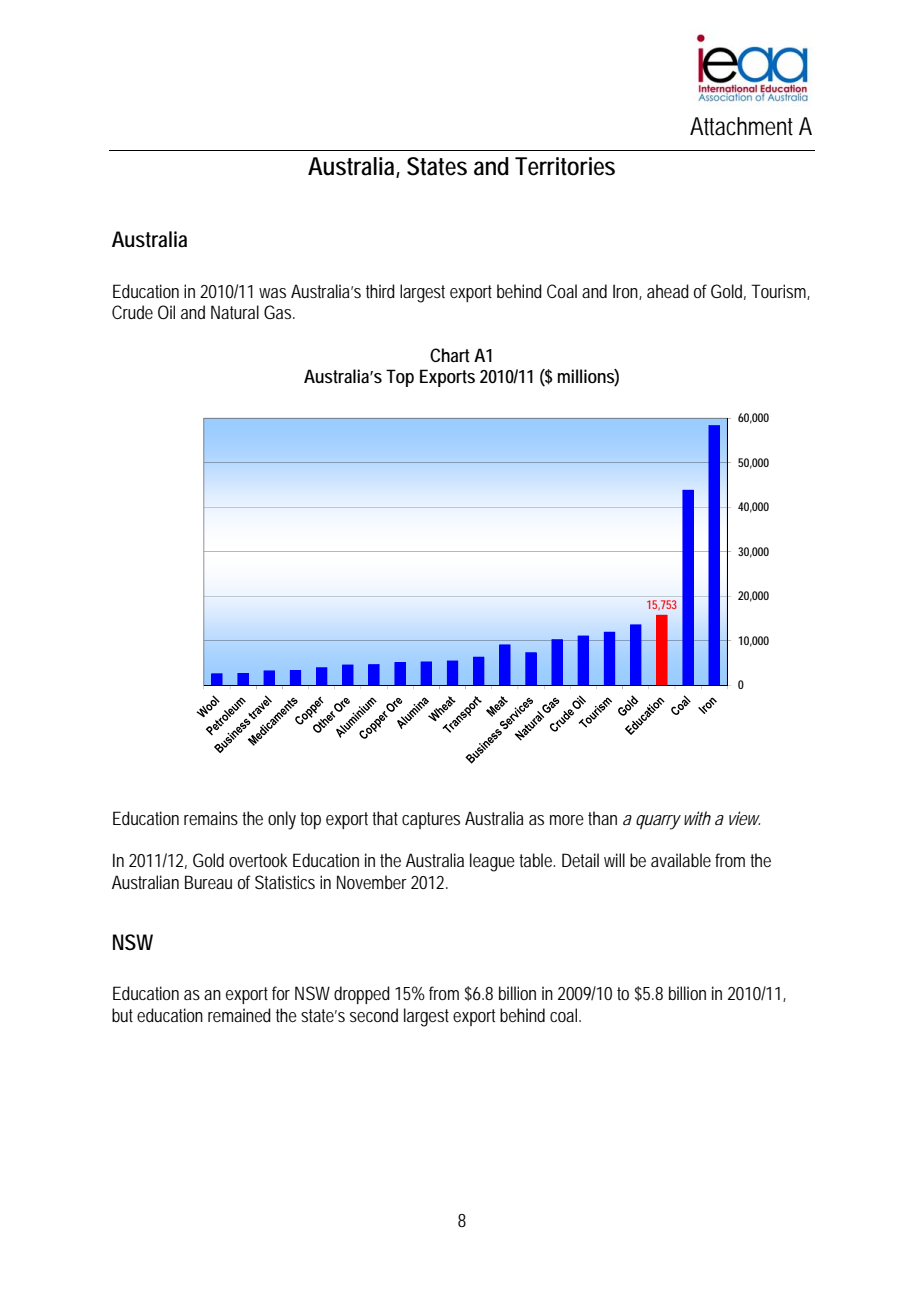 The height and width of the document is (1308, 924). I want to click on remains, so click(211, 818).
